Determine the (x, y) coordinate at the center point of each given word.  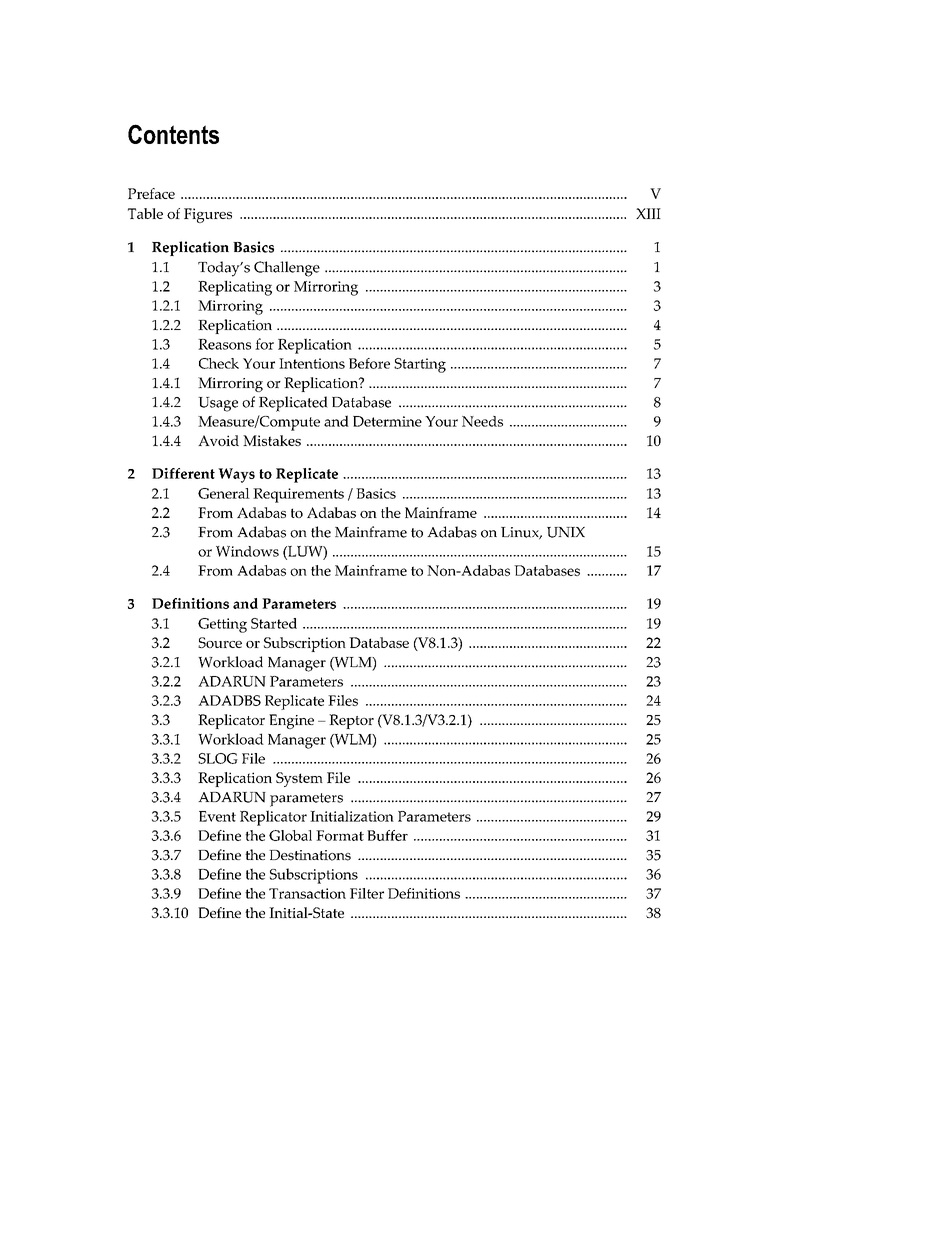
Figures (208, 215)
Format (340, 835)
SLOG (218, 758)
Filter (367, 893)
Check (219, 363)
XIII (648, 213)
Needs (482, 421)
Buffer (387, 835)
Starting (420, 365)
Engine (291, 721)
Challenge (287, 269)
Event (217, 816)
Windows (247, 551)
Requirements (298, 495)
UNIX (566, 532)
